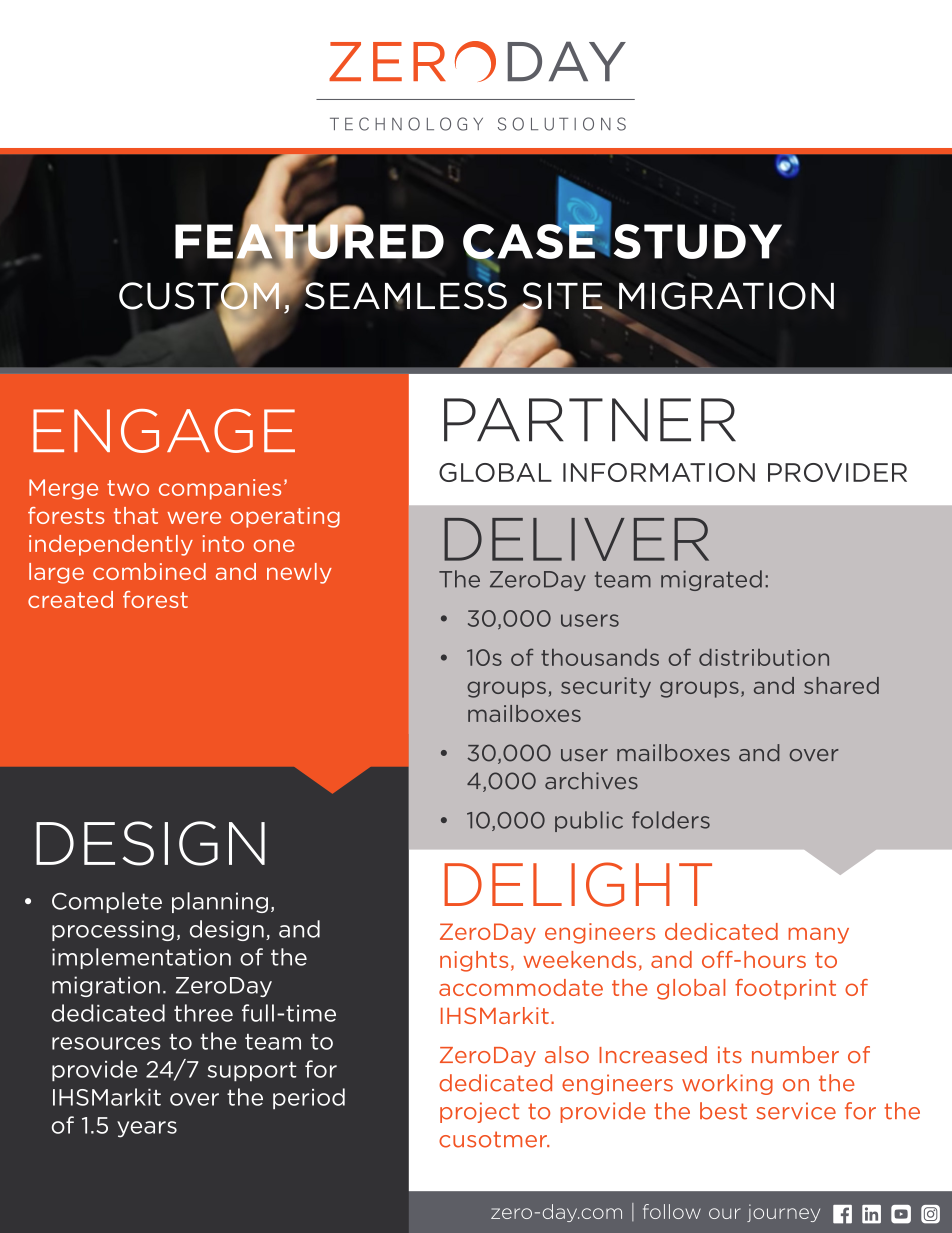  Describe the element at coordinates (764, 657) in the document. I see `distribution` at that location.
